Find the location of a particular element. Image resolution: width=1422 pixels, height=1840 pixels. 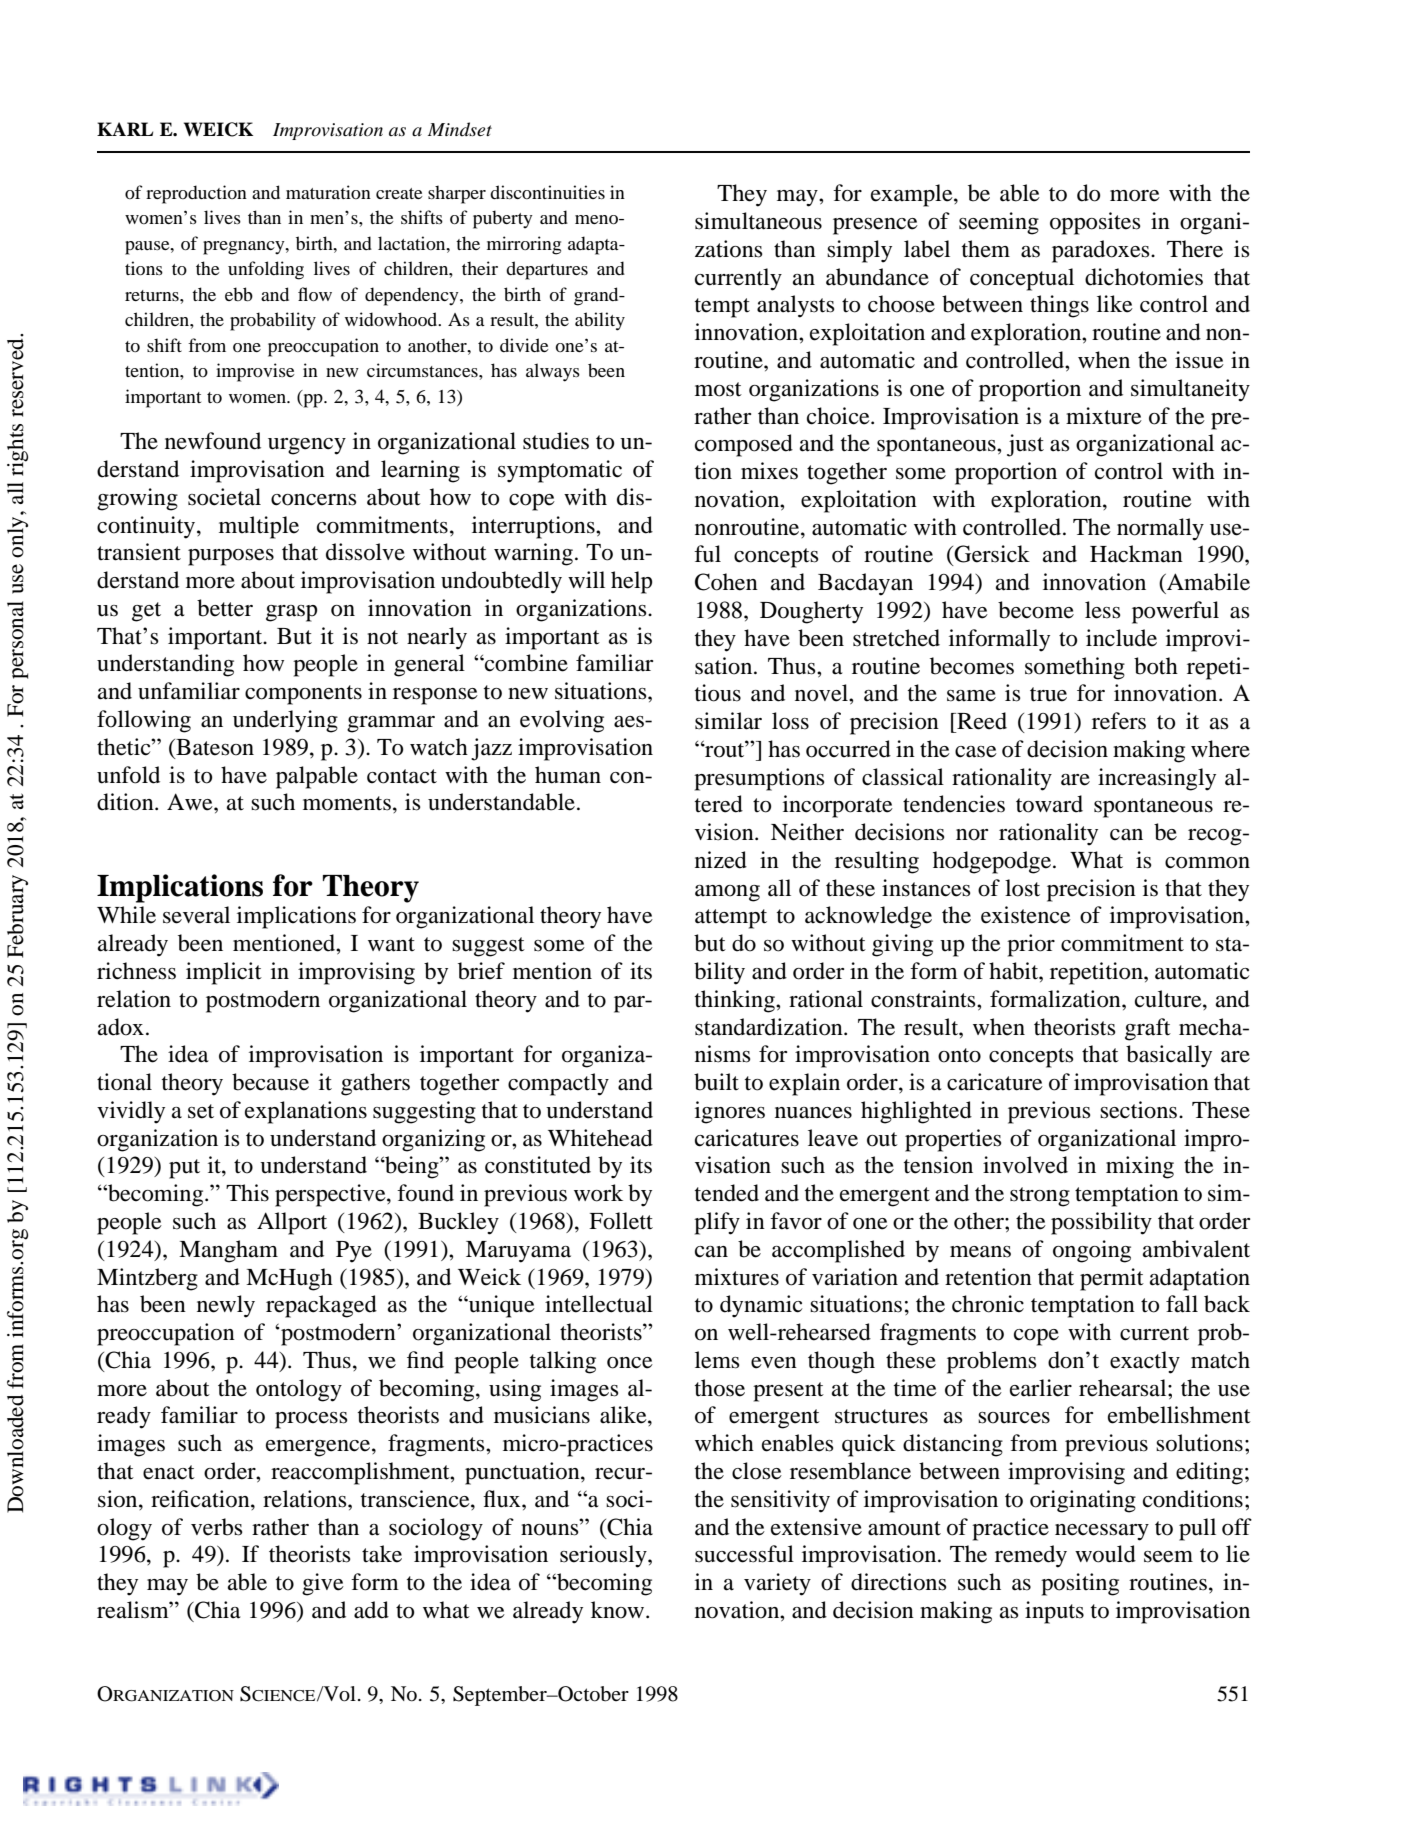

basically is located at coordinates (1169, 1056).
